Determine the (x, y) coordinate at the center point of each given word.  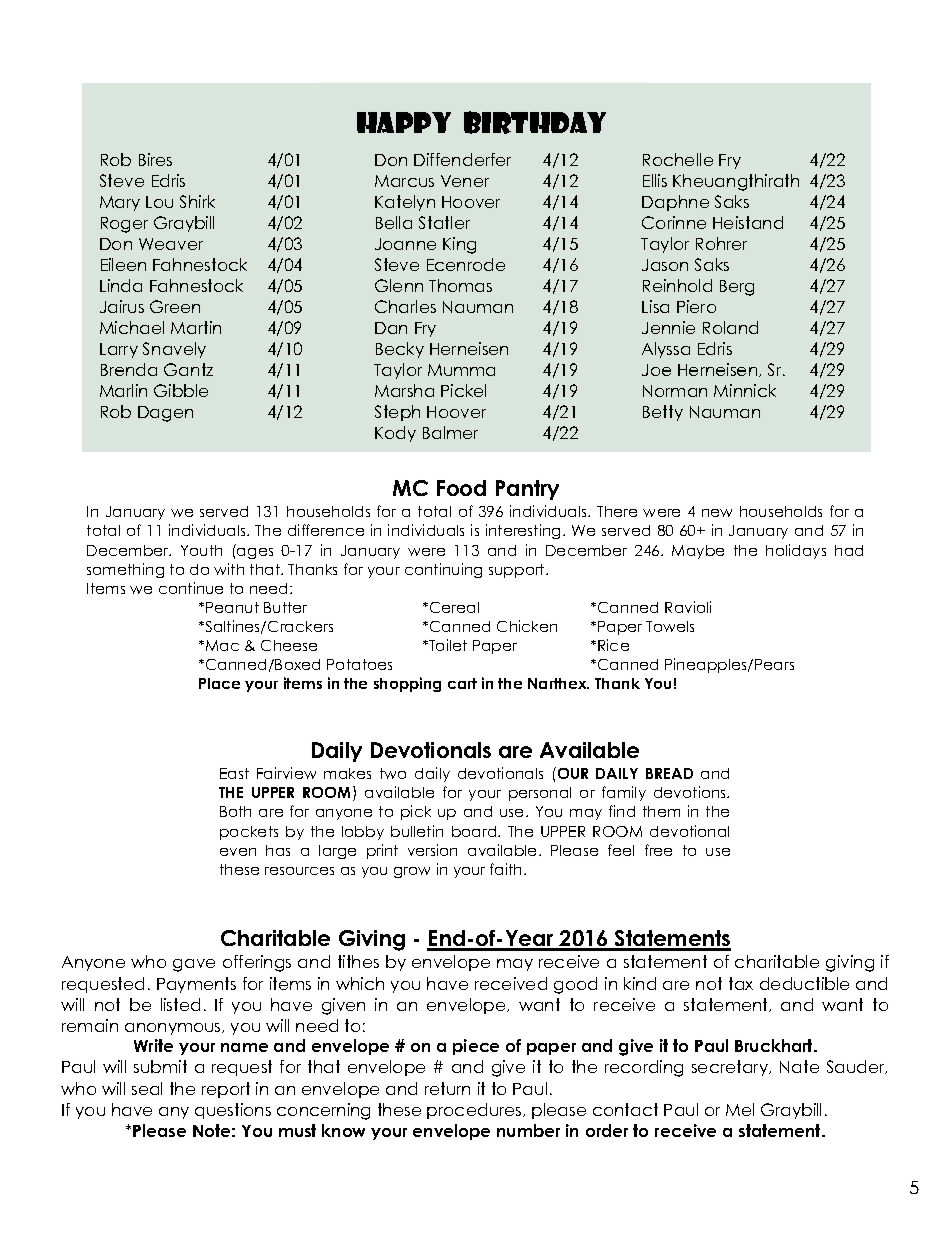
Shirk (197, 201)
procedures (475, 1111)
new (717, 513)
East (234, 773)
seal (147, 1088)
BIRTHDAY (535, 122)
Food (461, 488)
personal (540, 794)
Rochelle (678, 159)
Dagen (165, 414)
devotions (691, 792)
